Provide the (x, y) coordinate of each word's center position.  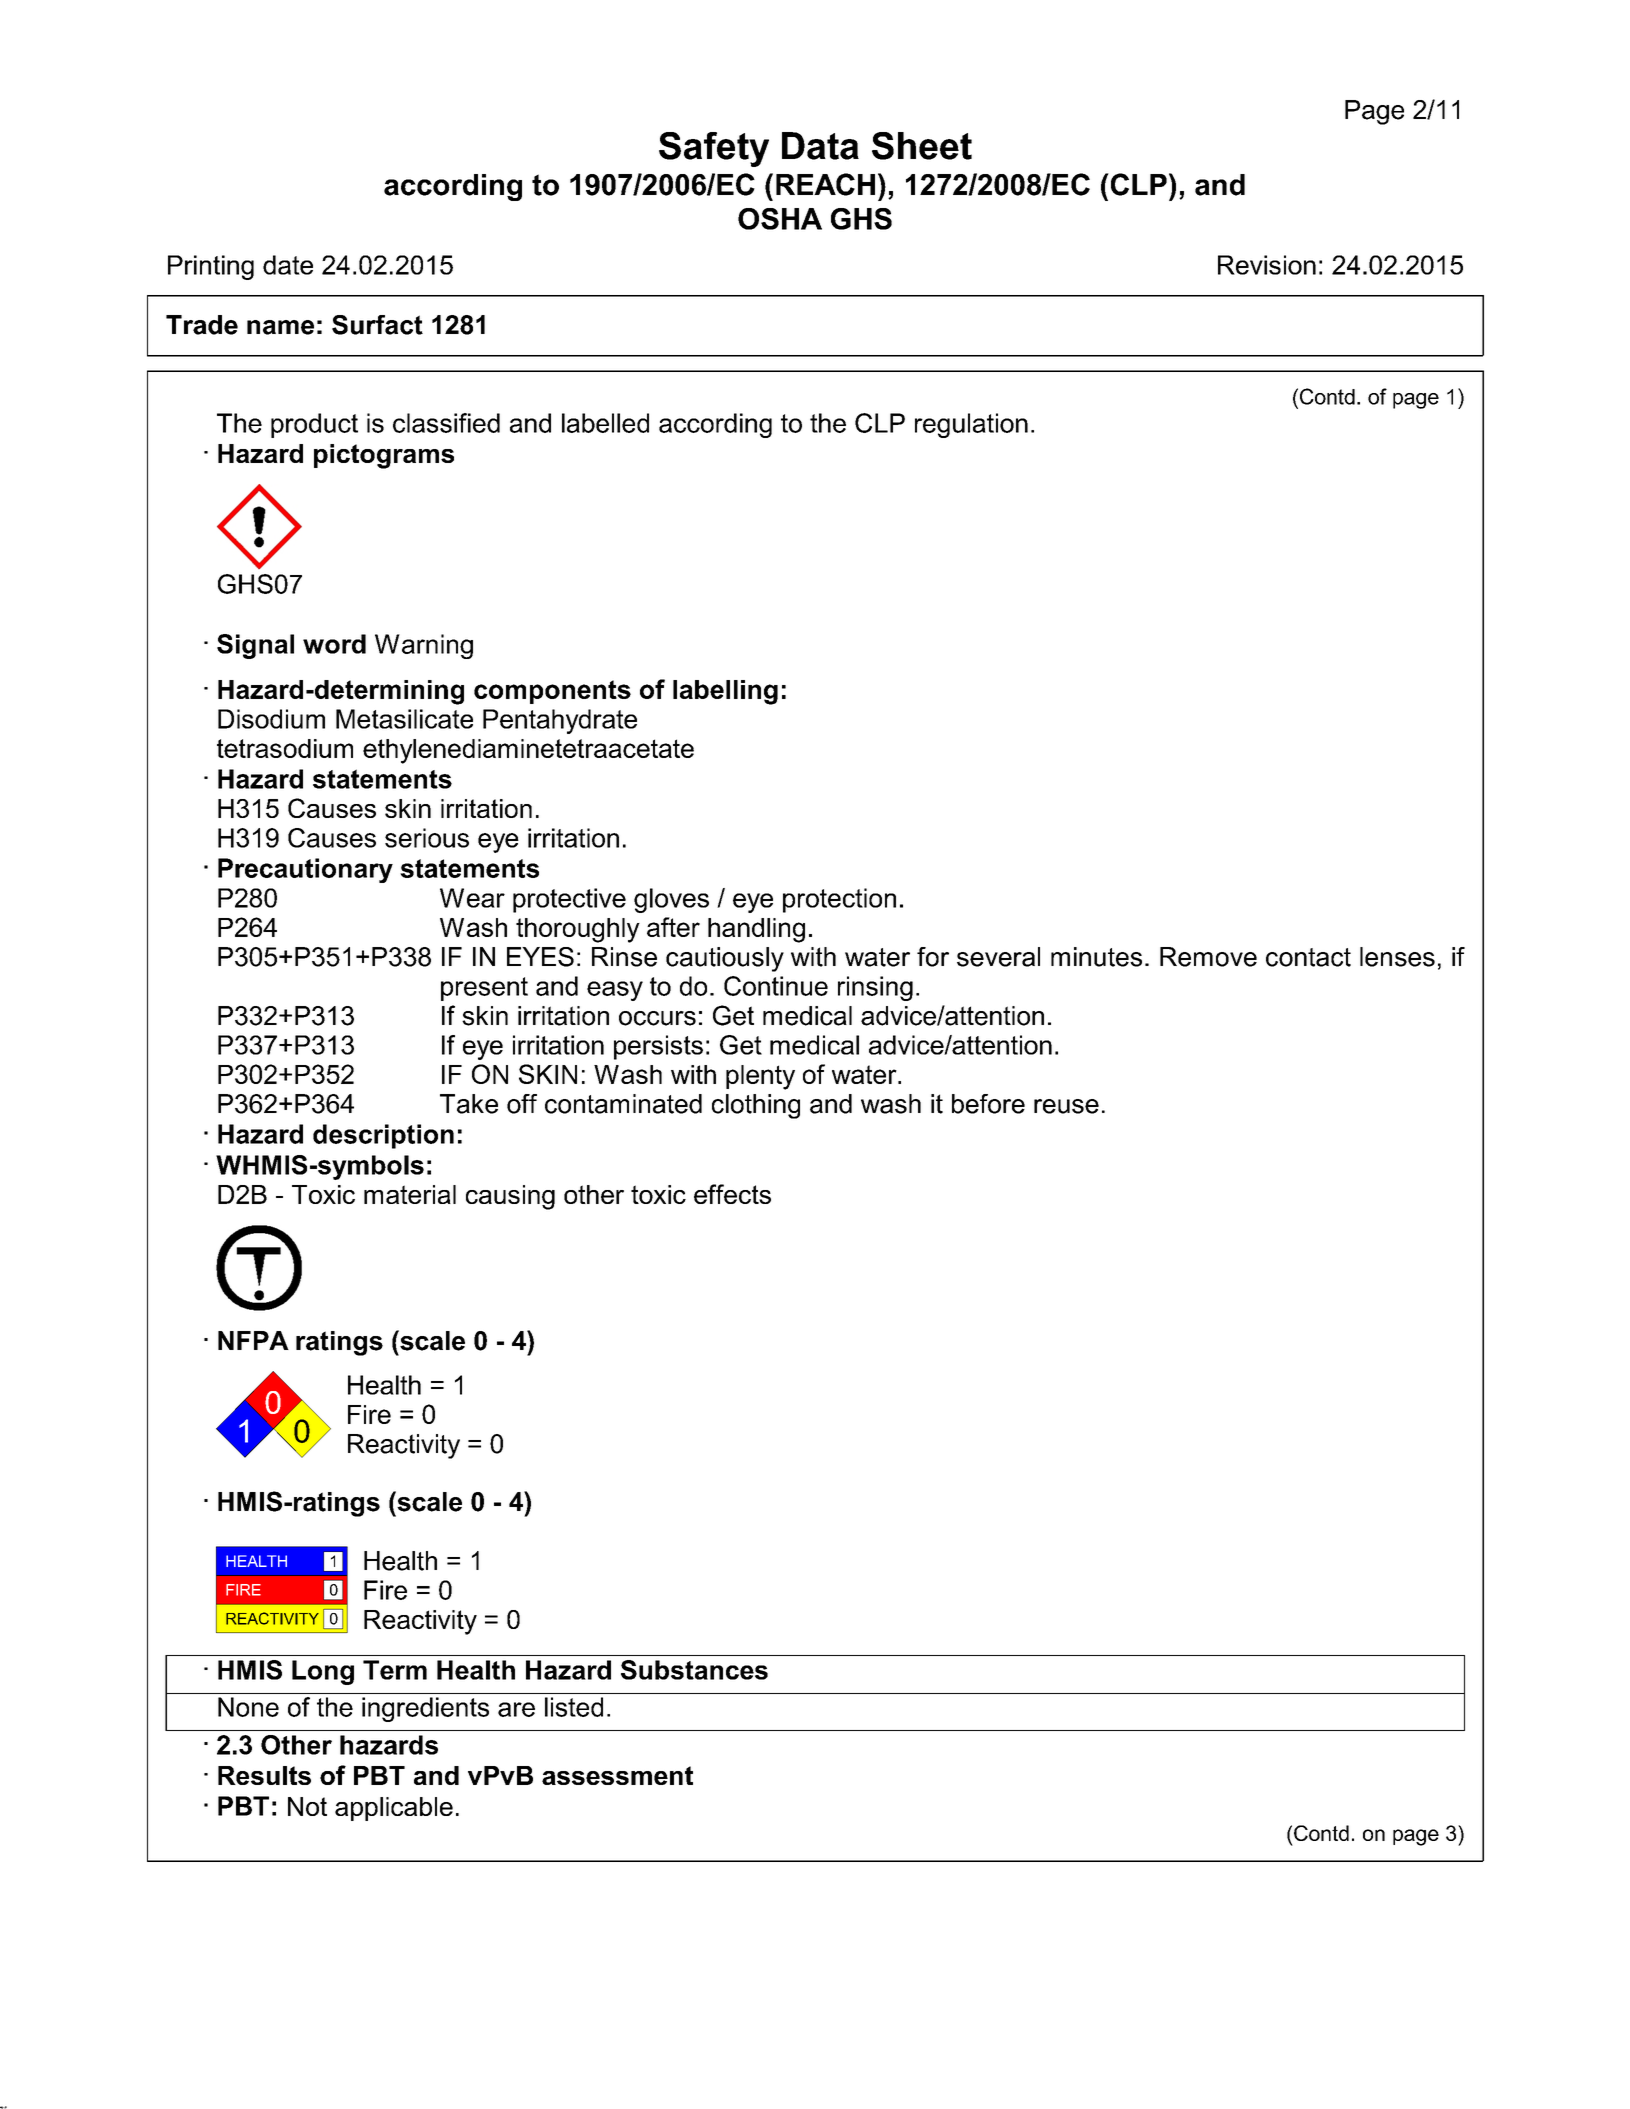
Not (307, 1806)
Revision (1267, 265)
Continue (776, 986)
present (484, 989)
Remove (1208, 957)
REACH (825, 184)
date (288, 265)
